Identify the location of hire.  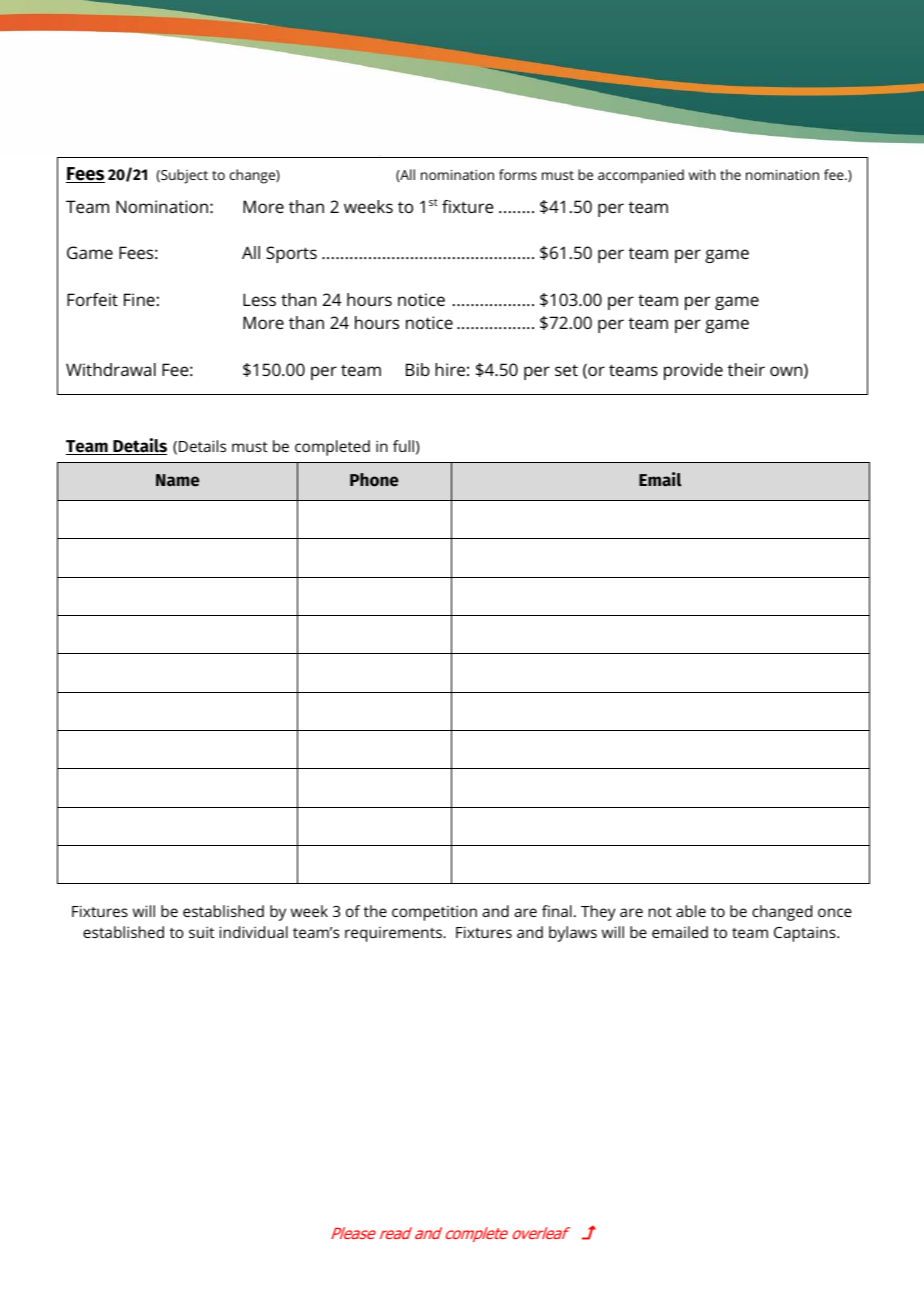
(450, 369).
